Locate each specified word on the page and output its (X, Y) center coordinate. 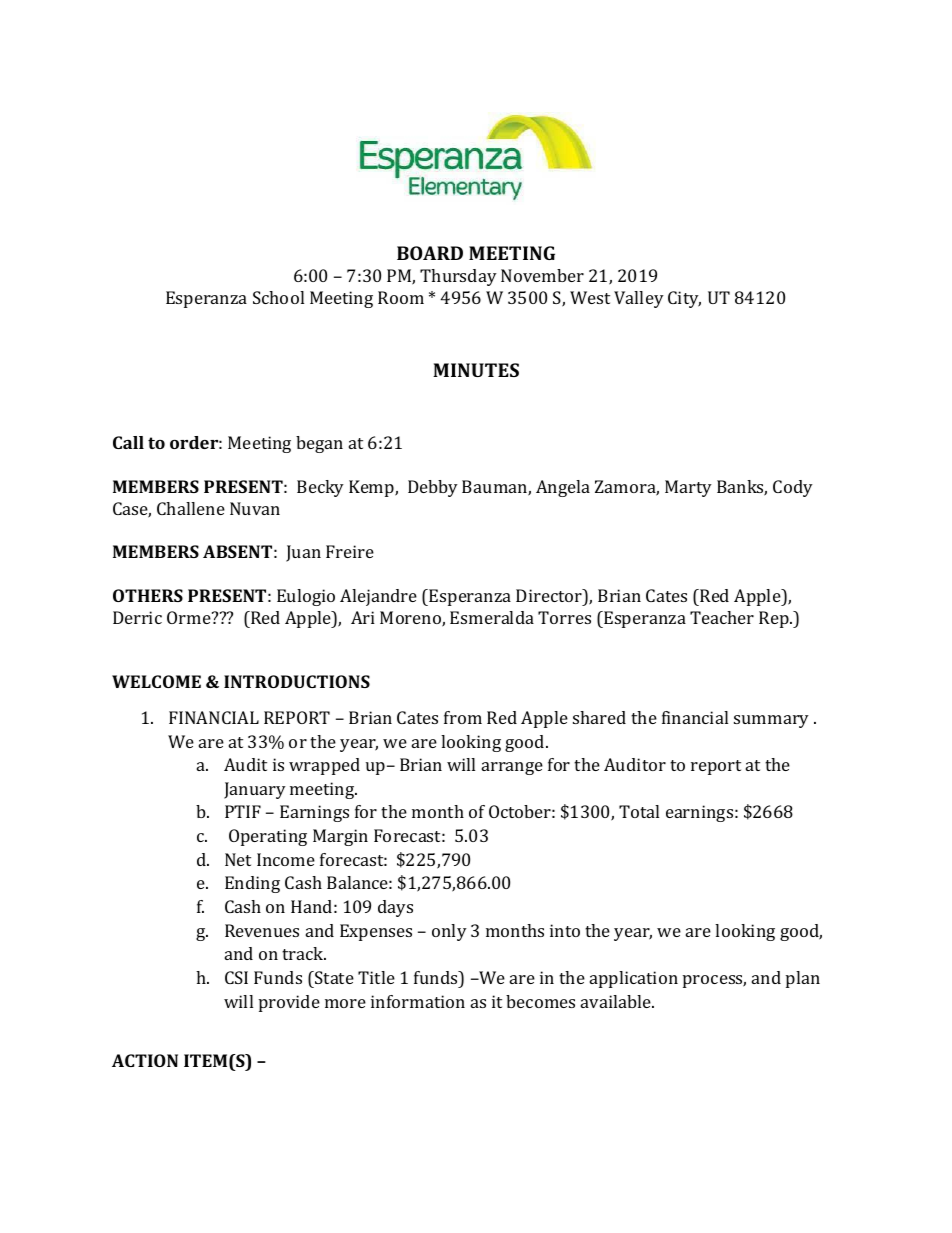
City (684, 299)
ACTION (145, 1060)
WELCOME (156, 681)
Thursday (458, 277)
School (278, 297)
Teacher (722, 617)
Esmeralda (492, 617)
